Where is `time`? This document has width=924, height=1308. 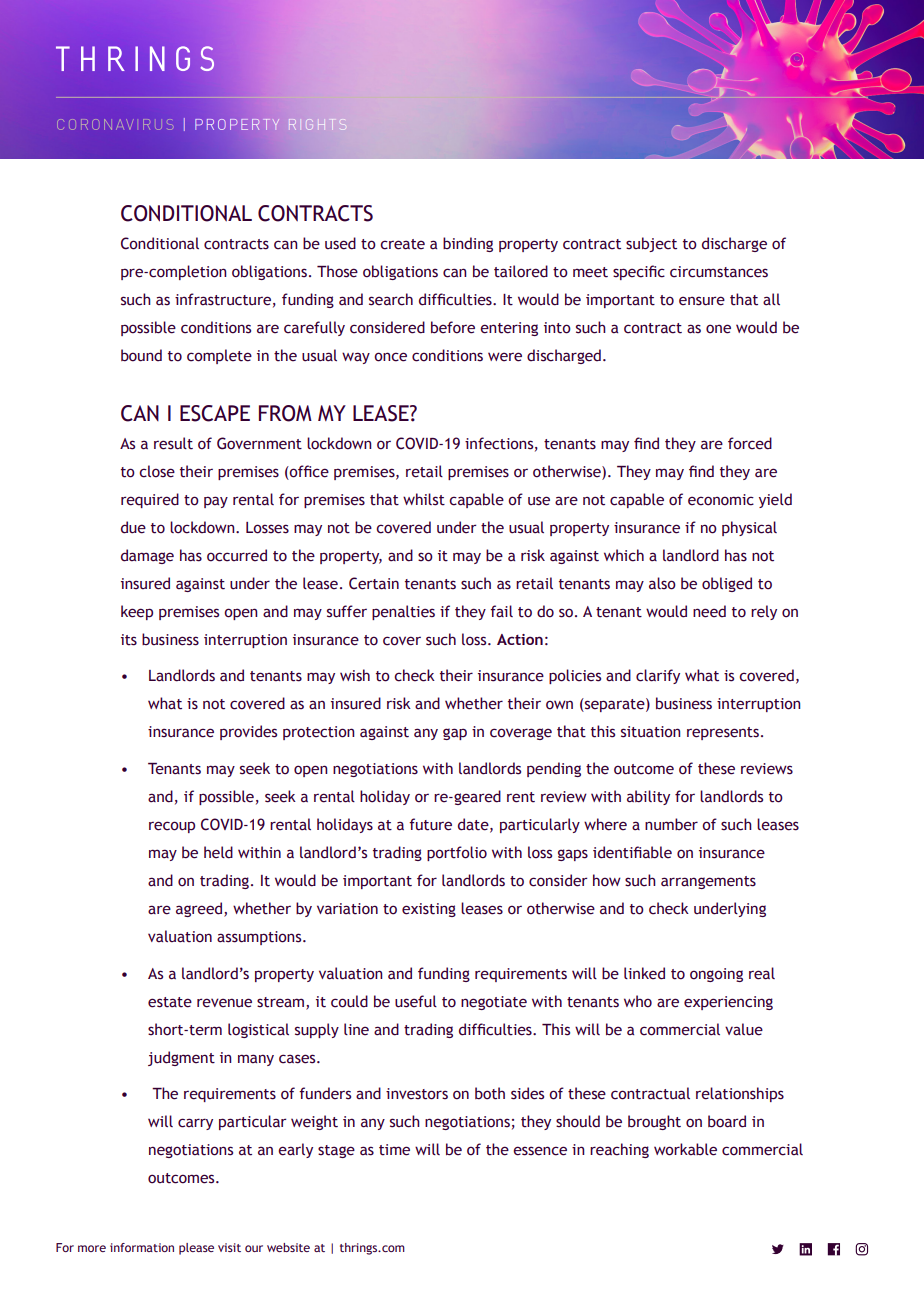 time is located at coordinates (394, 1150).
